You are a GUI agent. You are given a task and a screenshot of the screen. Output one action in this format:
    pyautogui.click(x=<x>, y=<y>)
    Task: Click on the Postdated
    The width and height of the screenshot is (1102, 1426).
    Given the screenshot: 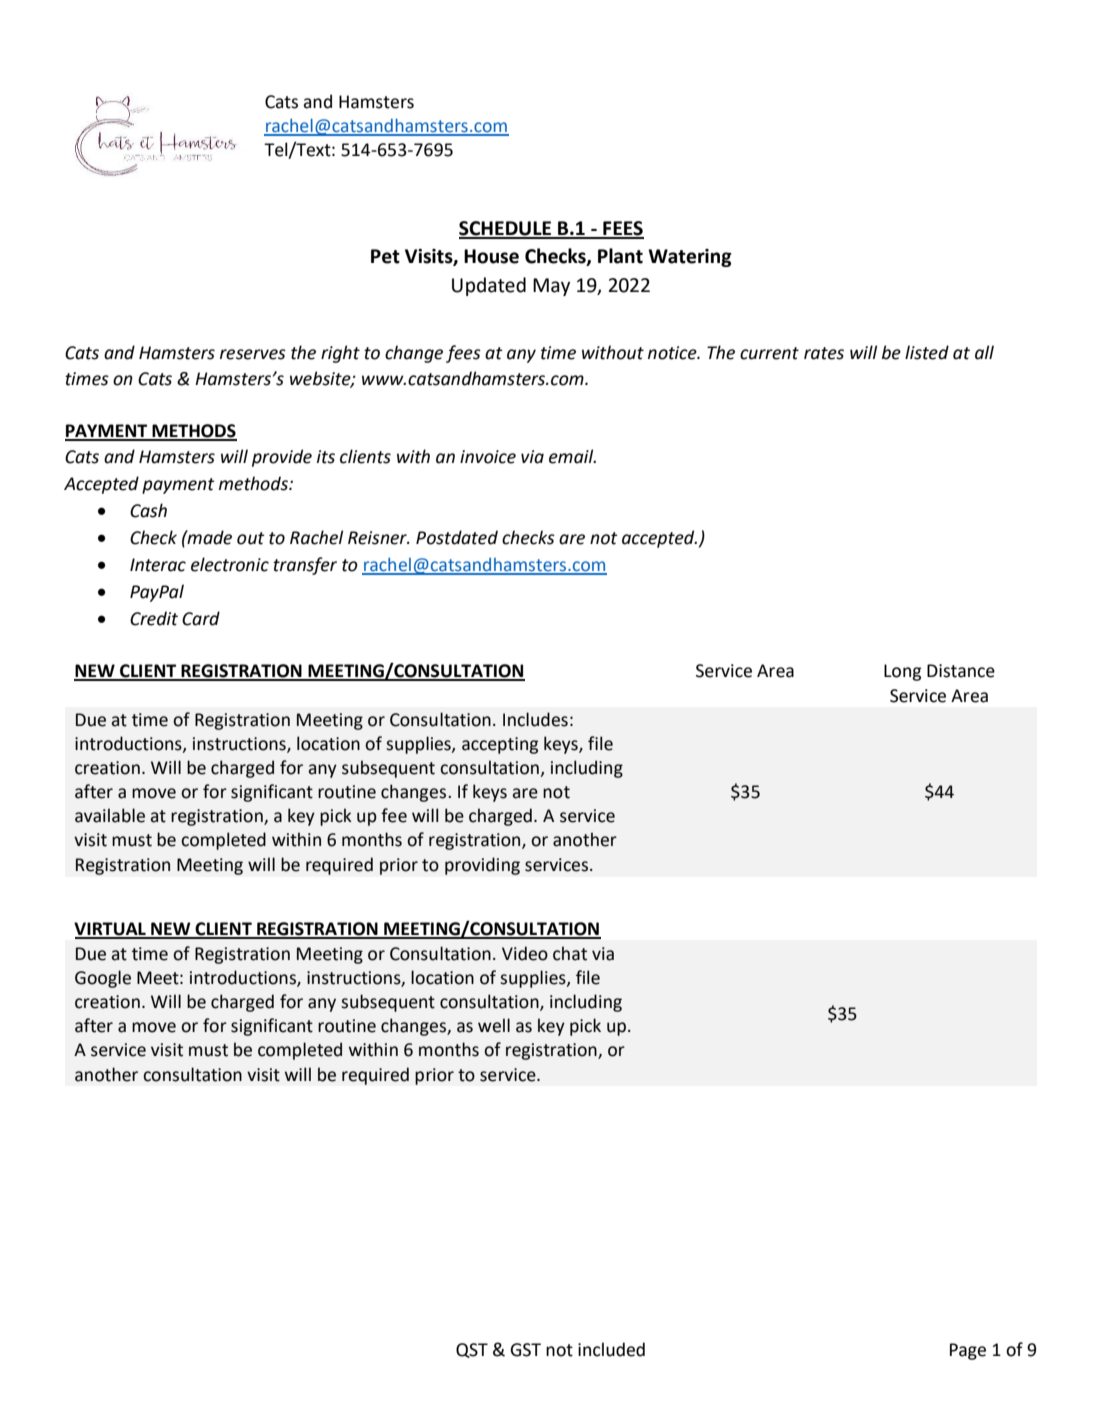 What is the action you would take?
    pyautogui.click(x=457, y=537)
